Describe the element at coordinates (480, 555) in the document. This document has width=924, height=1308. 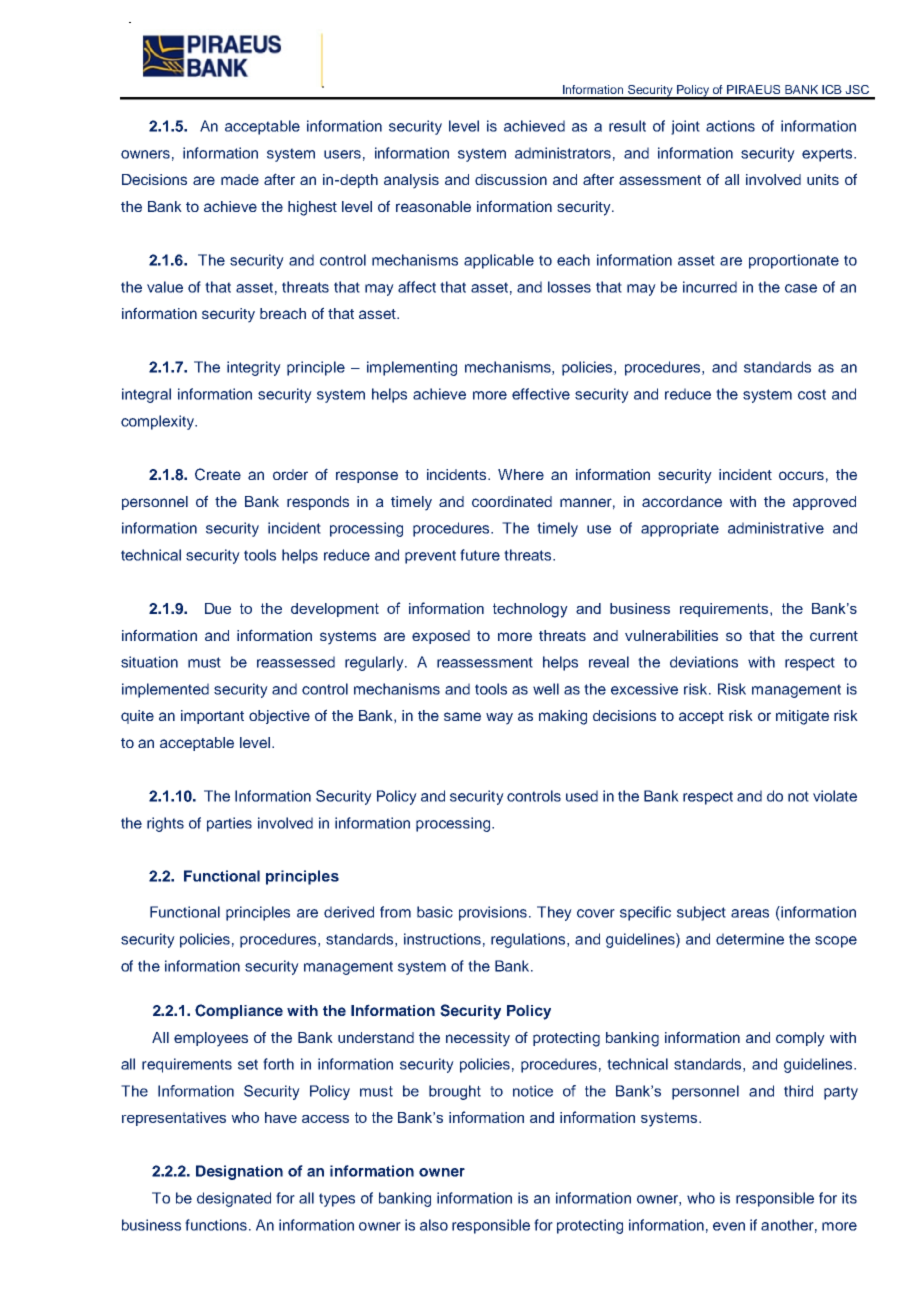
I see `future` at that location.
